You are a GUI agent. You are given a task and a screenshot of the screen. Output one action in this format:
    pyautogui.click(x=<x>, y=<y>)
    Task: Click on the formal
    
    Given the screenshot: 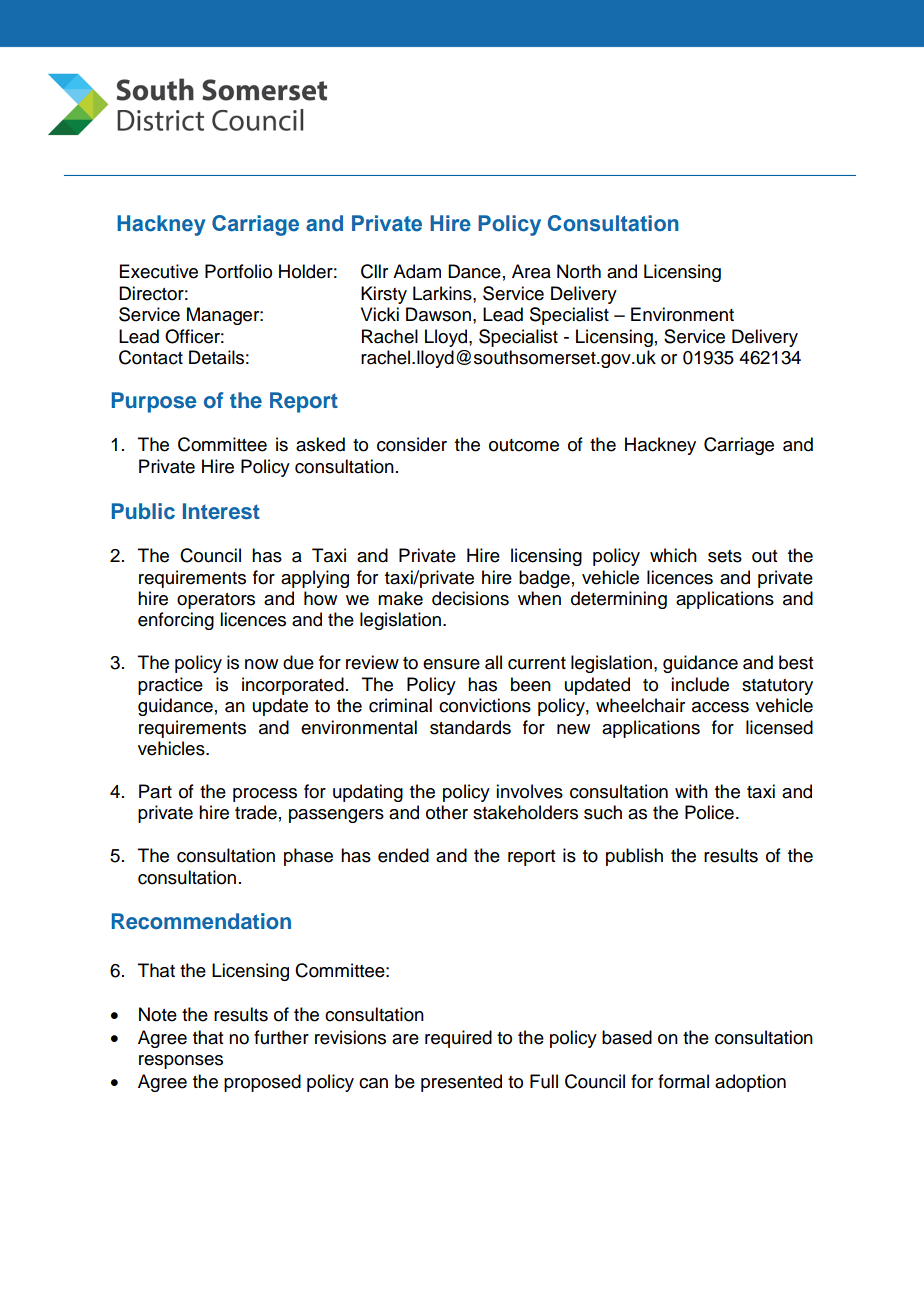 What is the action you would take?
    pyautogui.click(x=683, y=1081)
